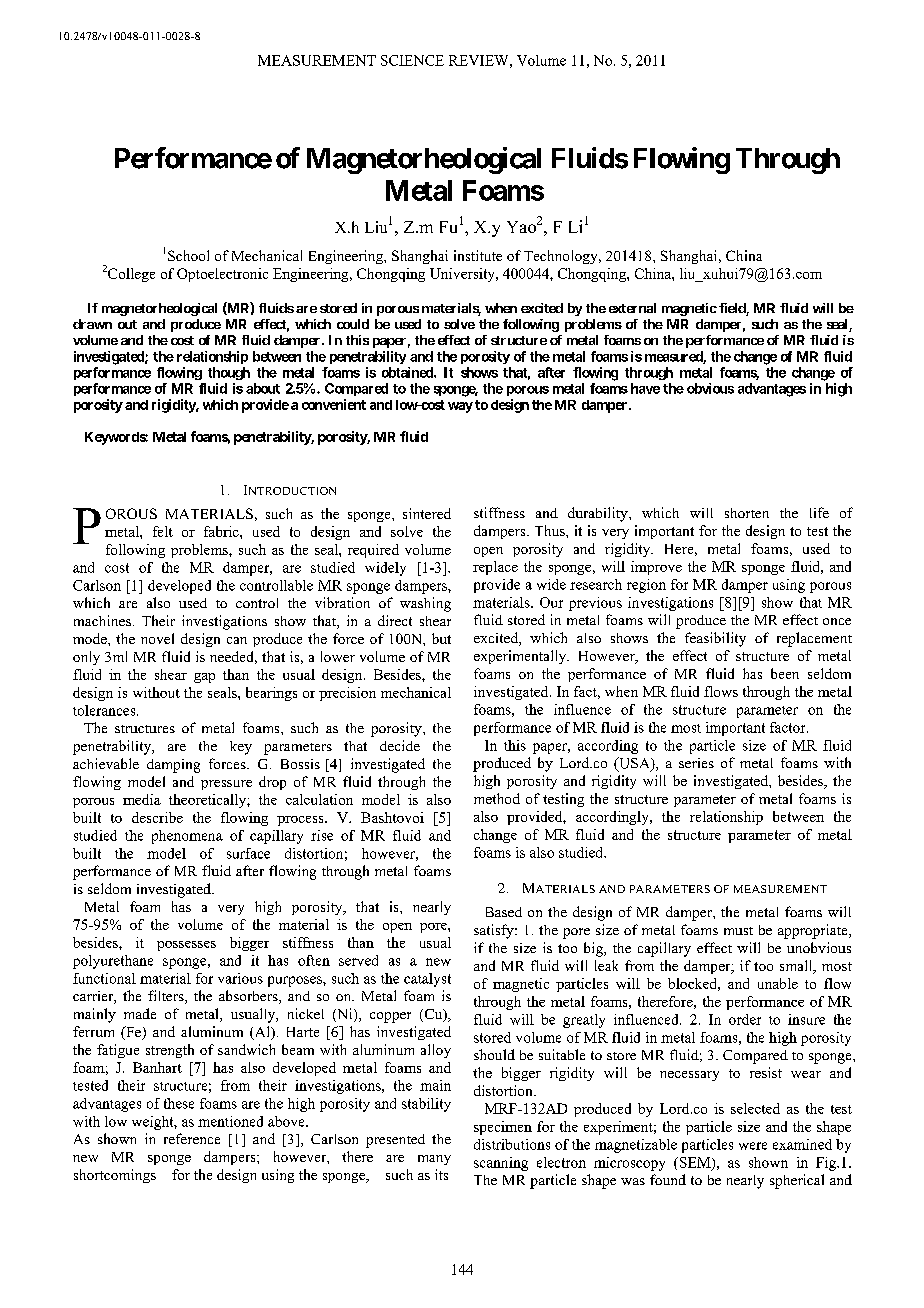 The height and width of the image is (1308, 924). I want to click on many, so click(434, 1160).
